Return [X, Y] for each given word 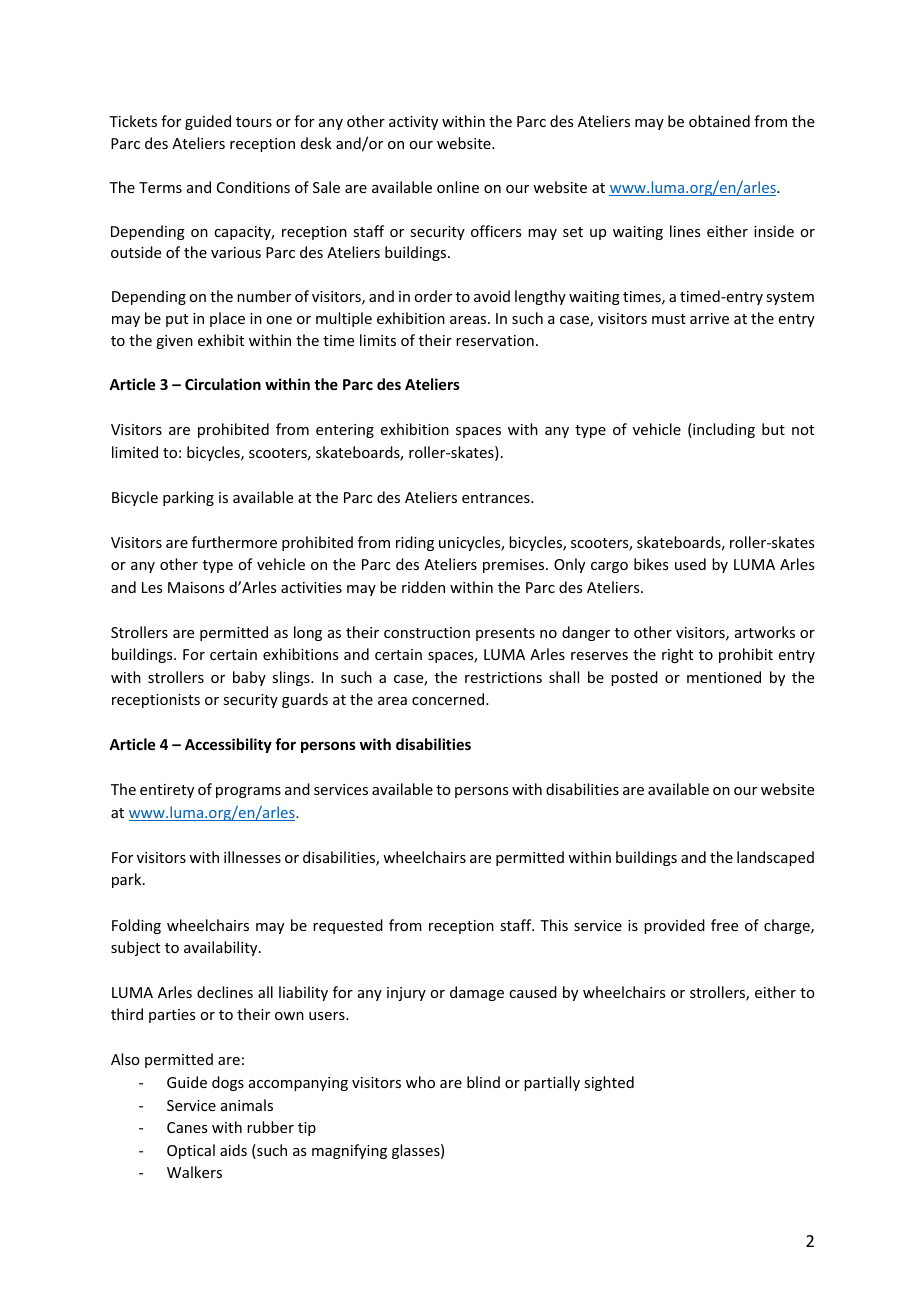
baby [249, 678]
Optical [191, 1151]
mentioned [724, 677]
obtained [719, 121]
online [458, 187]
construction [427, 632]
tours [254, 122]
